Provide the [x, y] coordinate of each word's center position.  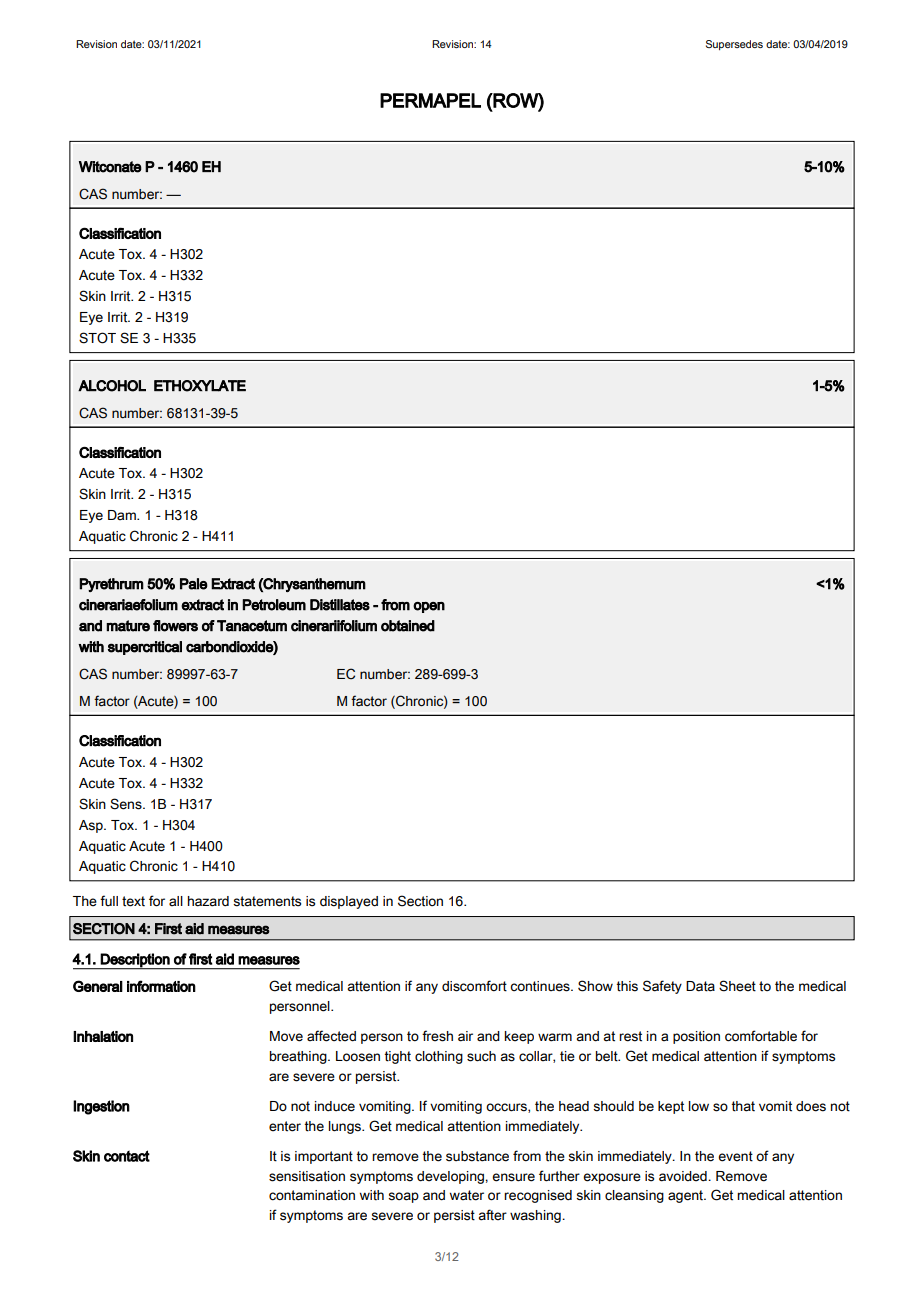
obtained [408, 626]
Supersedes [734, 45]
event [735, 1156]
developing [451, 1177]
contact [127, 1156]
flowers [175, 626]
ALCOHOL [112, 386]
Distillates [340, 605]
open [429, 607]
